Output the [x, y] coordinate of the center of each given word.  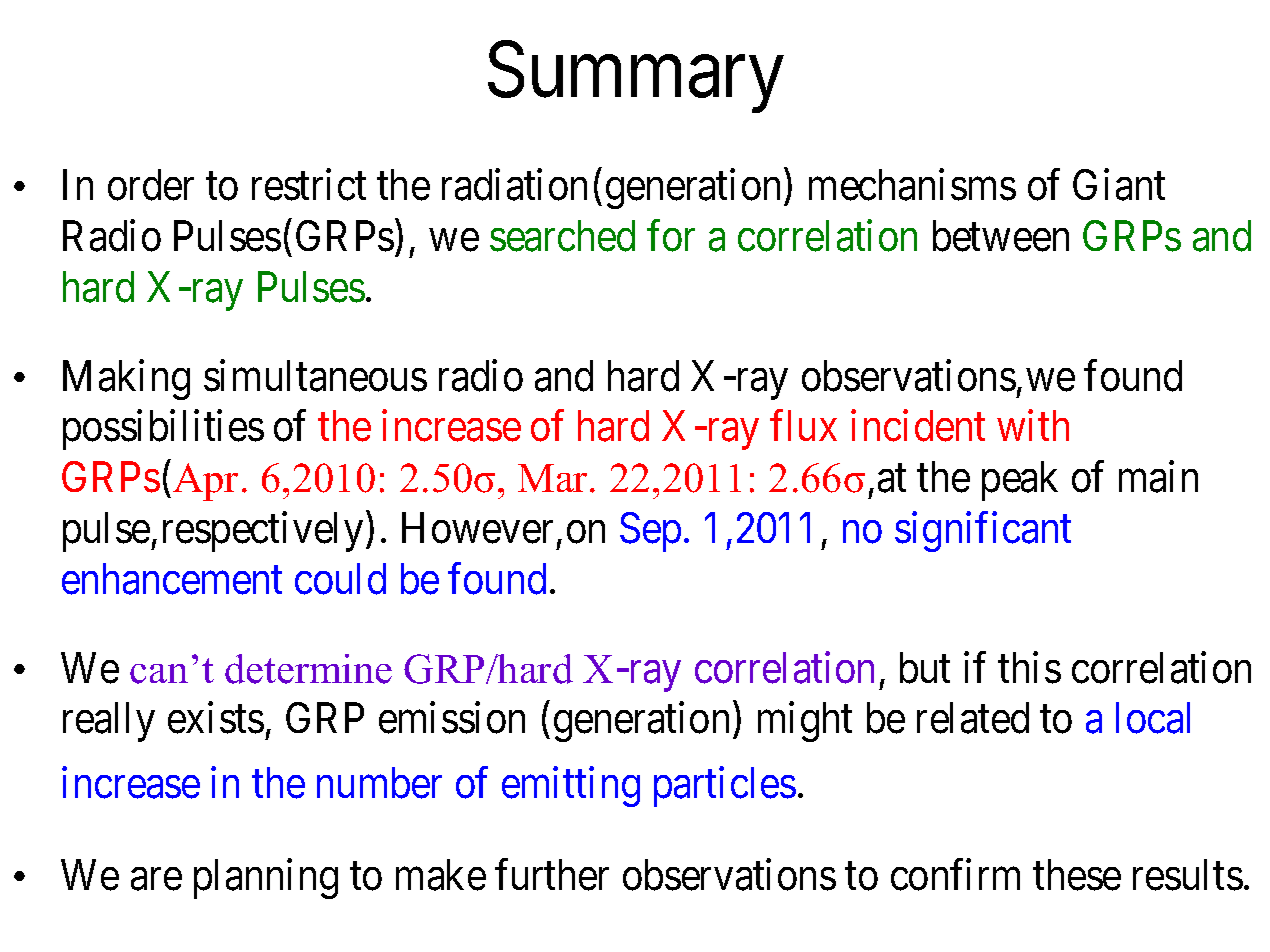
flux [803, 425]
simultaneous [315, 376]
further [552, 875]
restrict [309, 185]
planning [266, 879]
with [1033, 425]
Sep [650, 532]
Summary [636, 77]
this [1029, 668]
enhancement [172, 579]
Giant [1119, 185]
